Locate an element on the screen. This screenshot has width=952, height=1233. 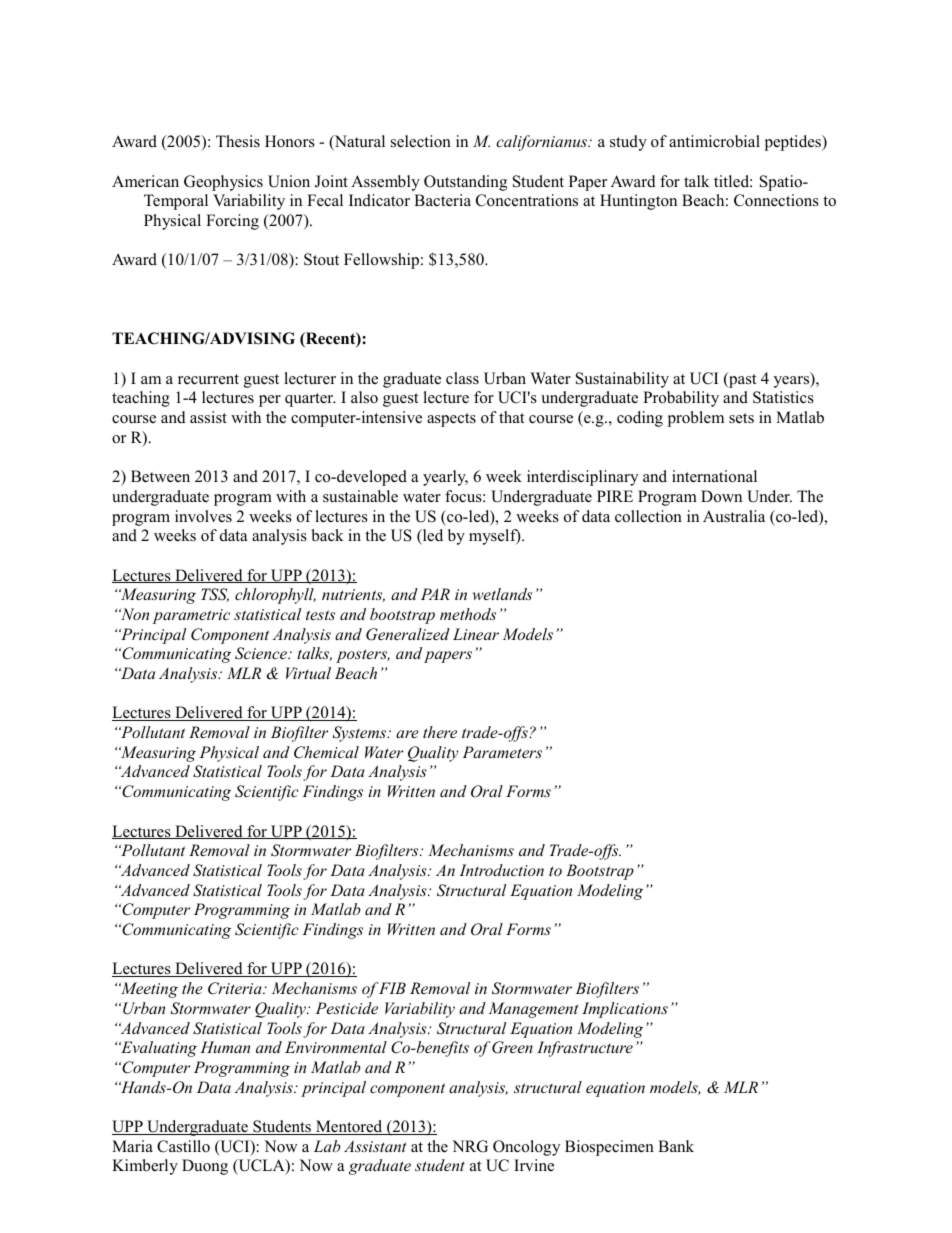
Chemical is located at coordinates (326, 752).
